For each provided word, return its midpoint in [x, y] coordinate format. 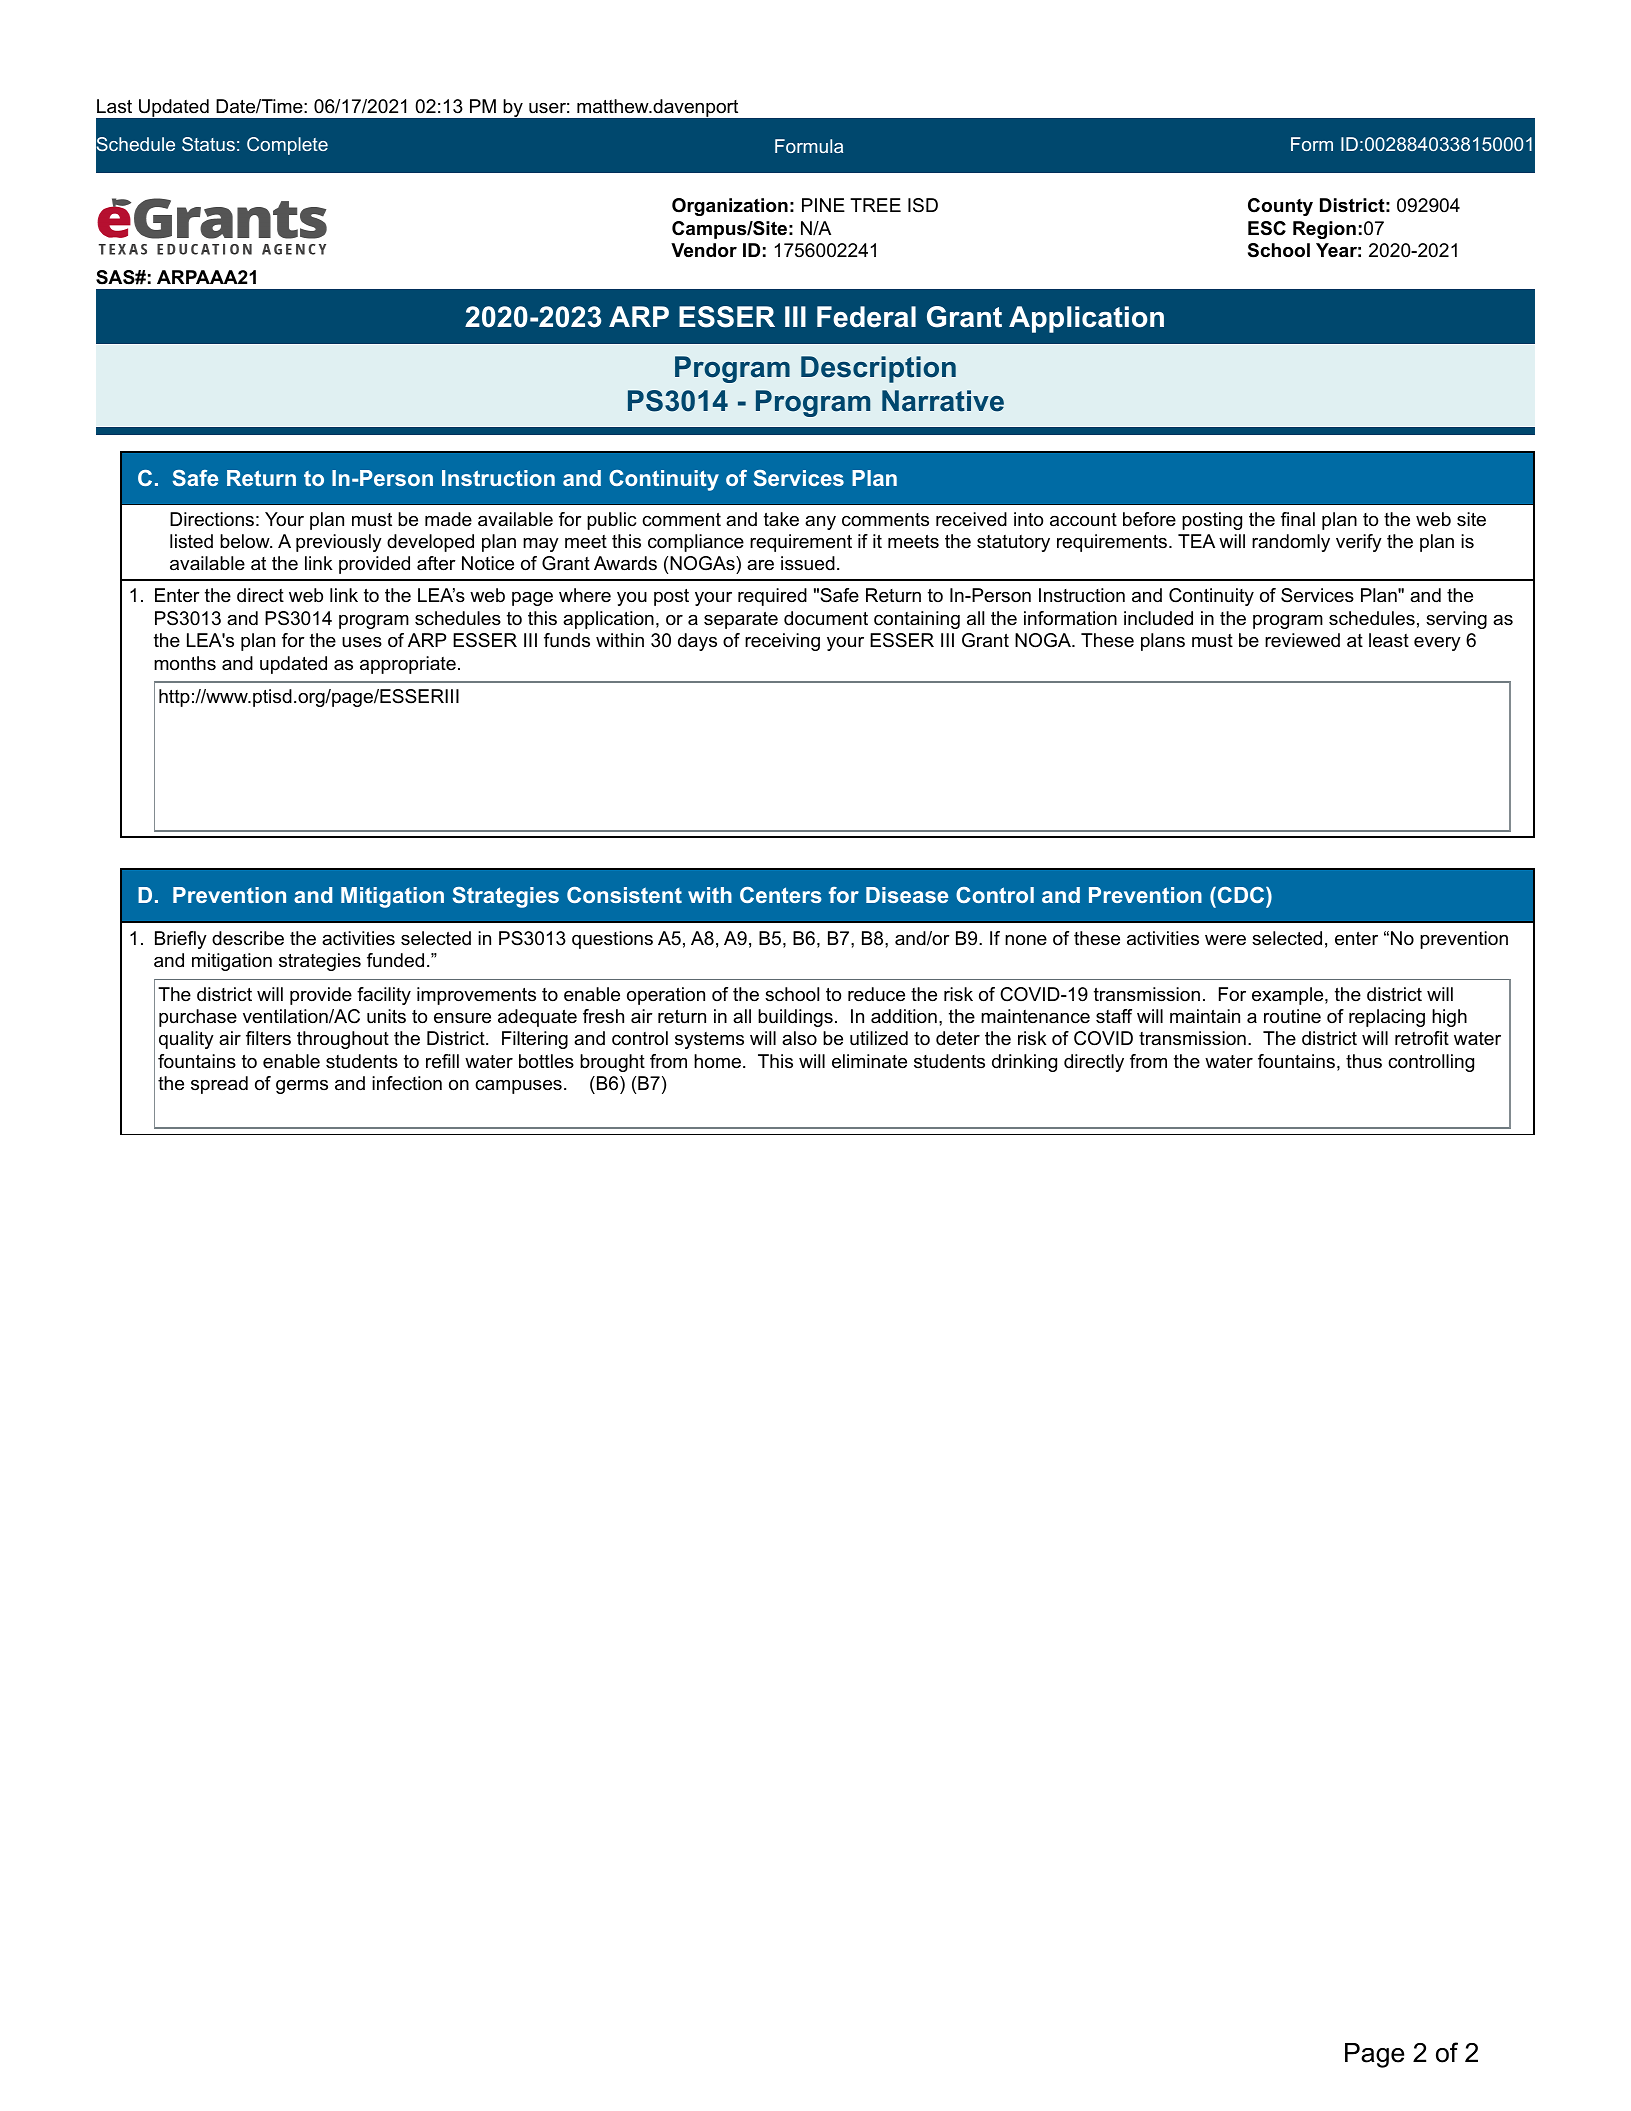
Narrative [943, 401]
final [1298, 519]
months [185, 663]
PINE [823, 205]
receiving [782, 642]
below [246, 541]
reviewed [1302, 640]
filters [268, 1038]
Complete [287, 146]
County [1280, 207]
